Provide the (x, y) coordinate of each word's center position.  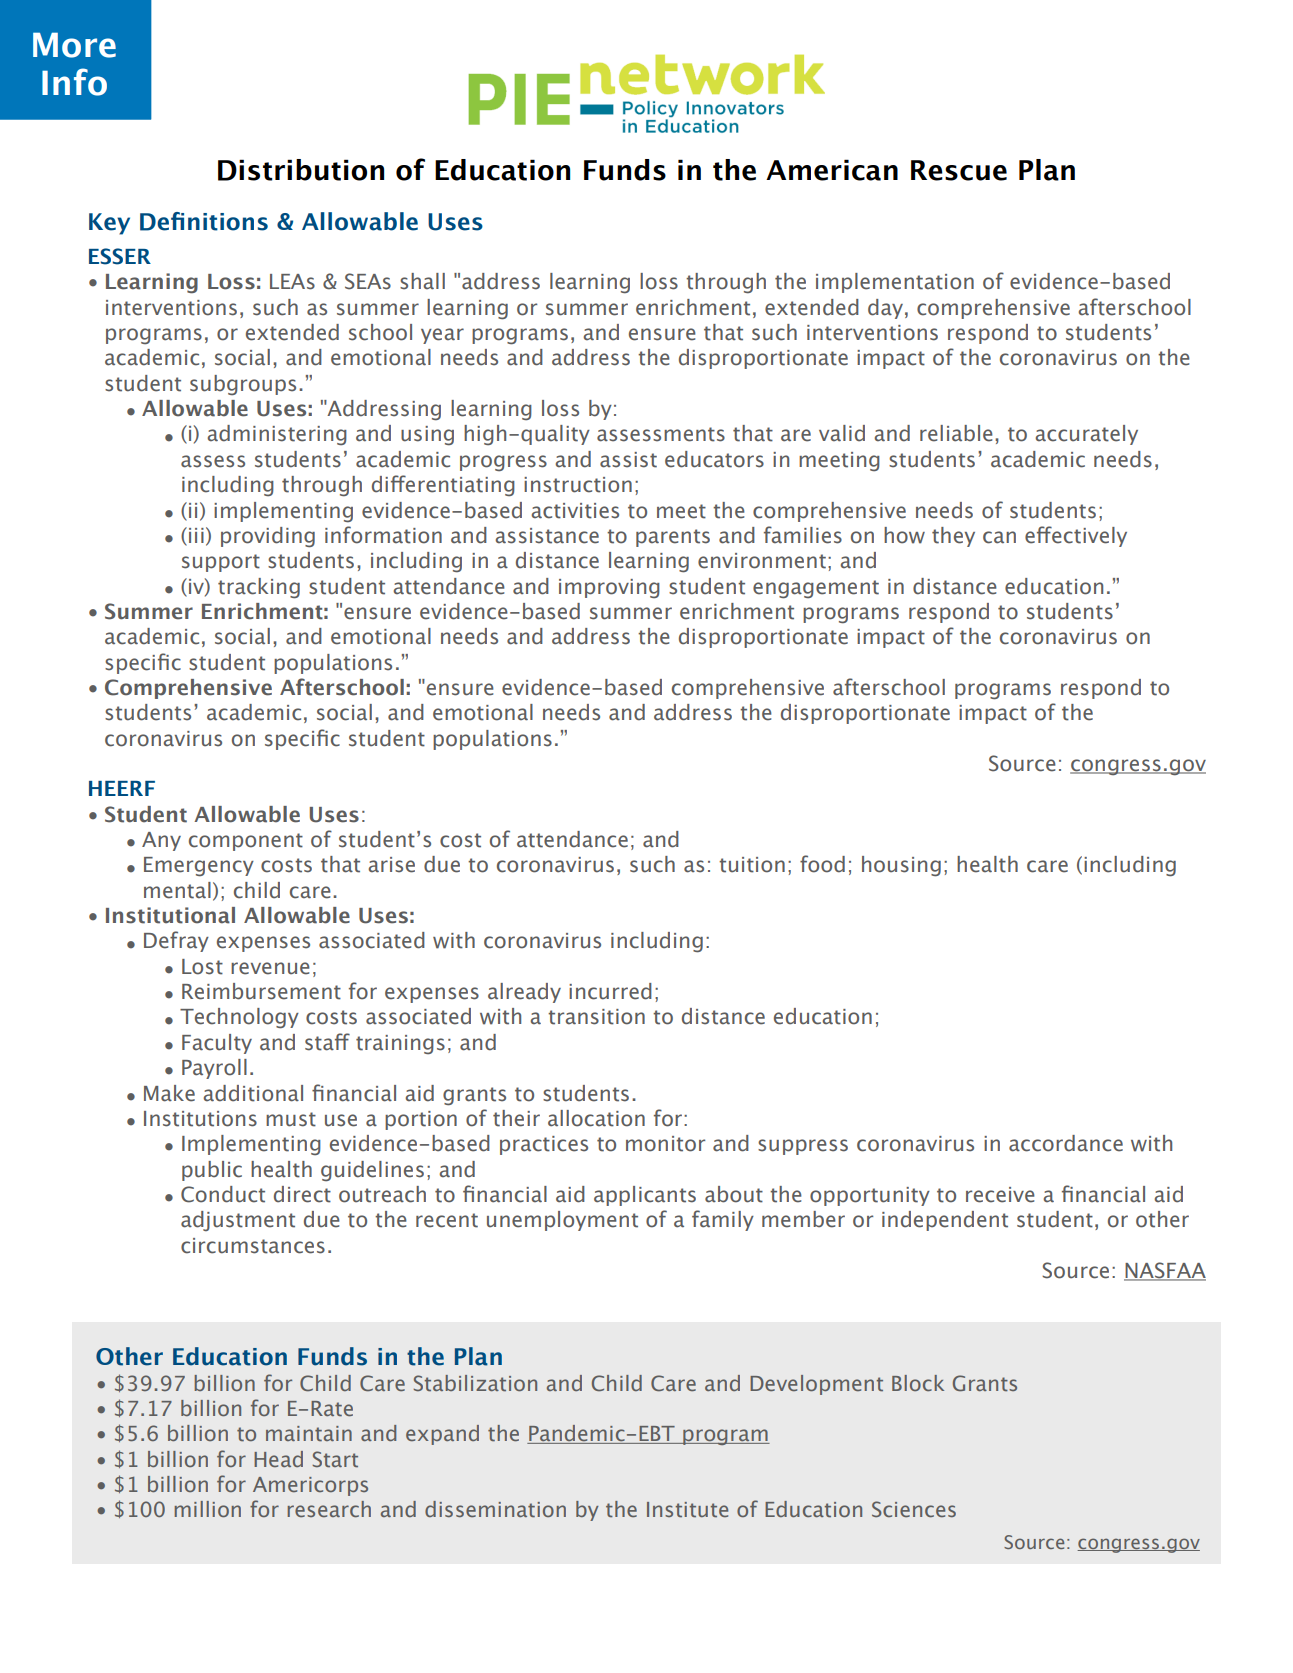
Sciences (914, 1509)
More (74, 45)
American (832, 170)
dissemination (495, 1509)
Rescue (959, 170)
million (207, 1509)
